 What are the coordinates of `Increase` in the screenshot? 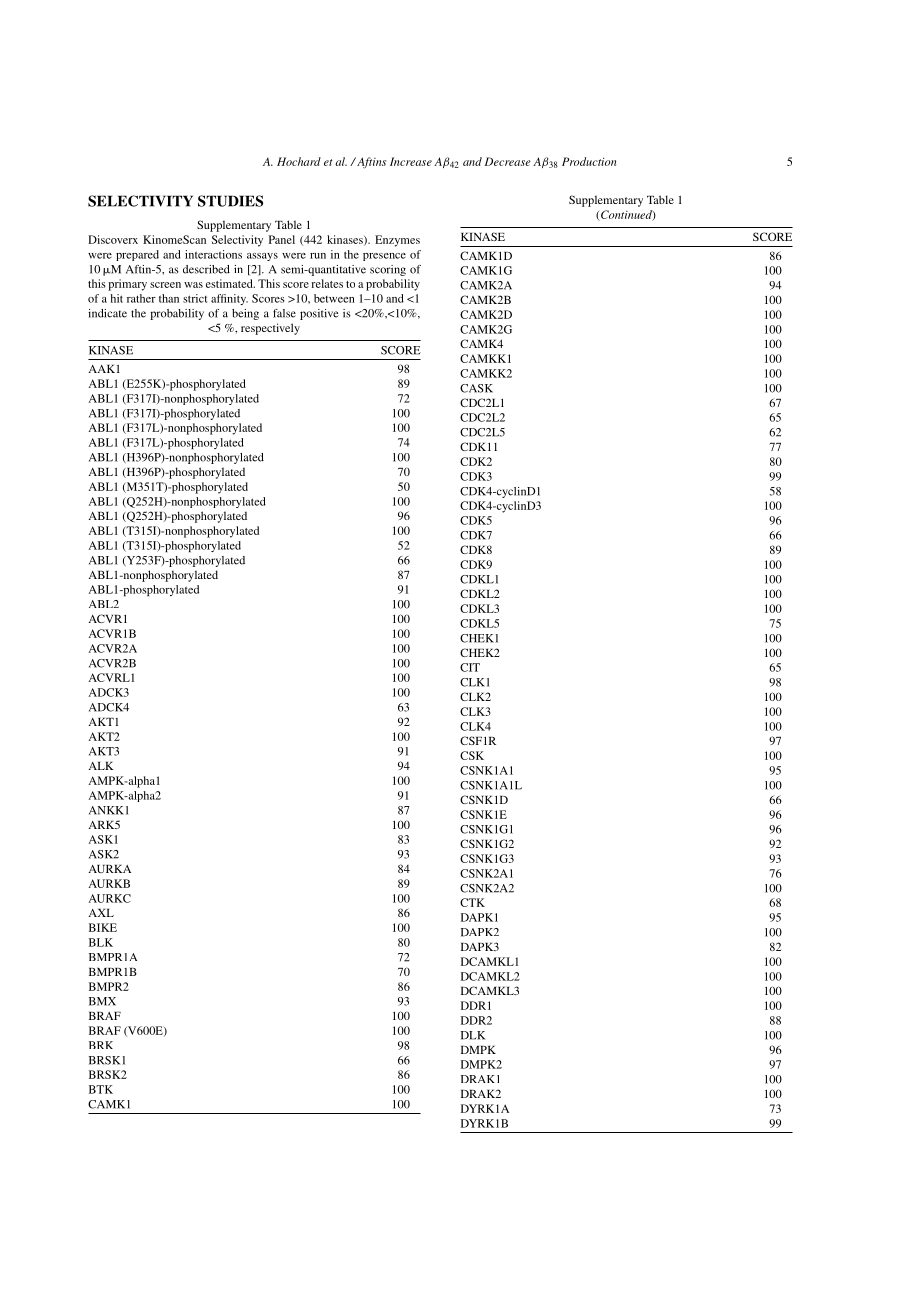 It's located at (411, 161).
